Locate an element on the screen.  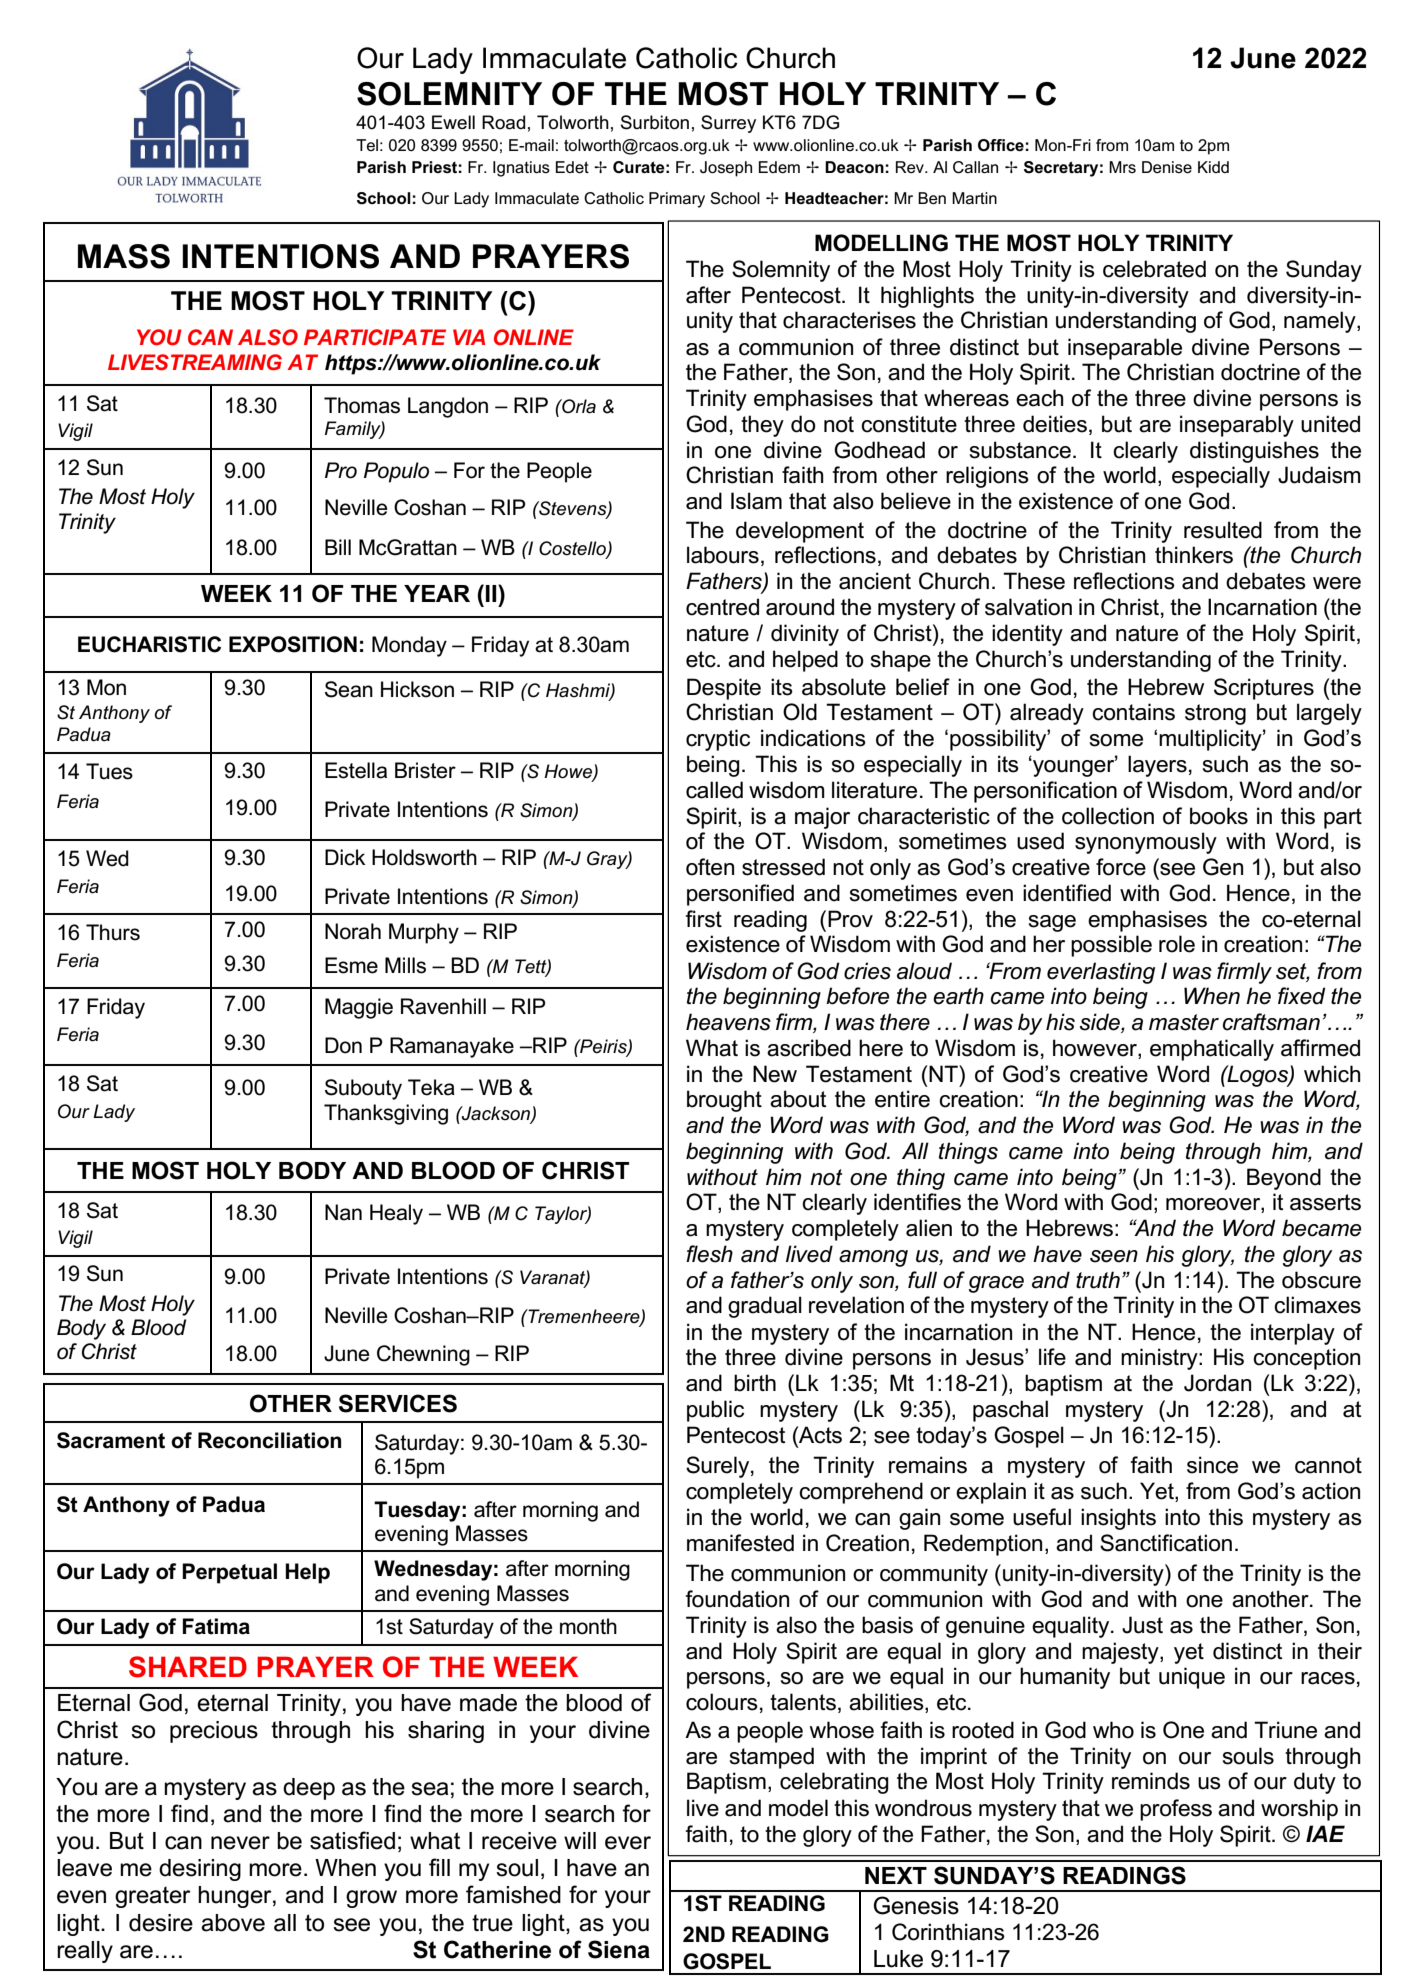
hunger is located at coordinates (236, 1897).
